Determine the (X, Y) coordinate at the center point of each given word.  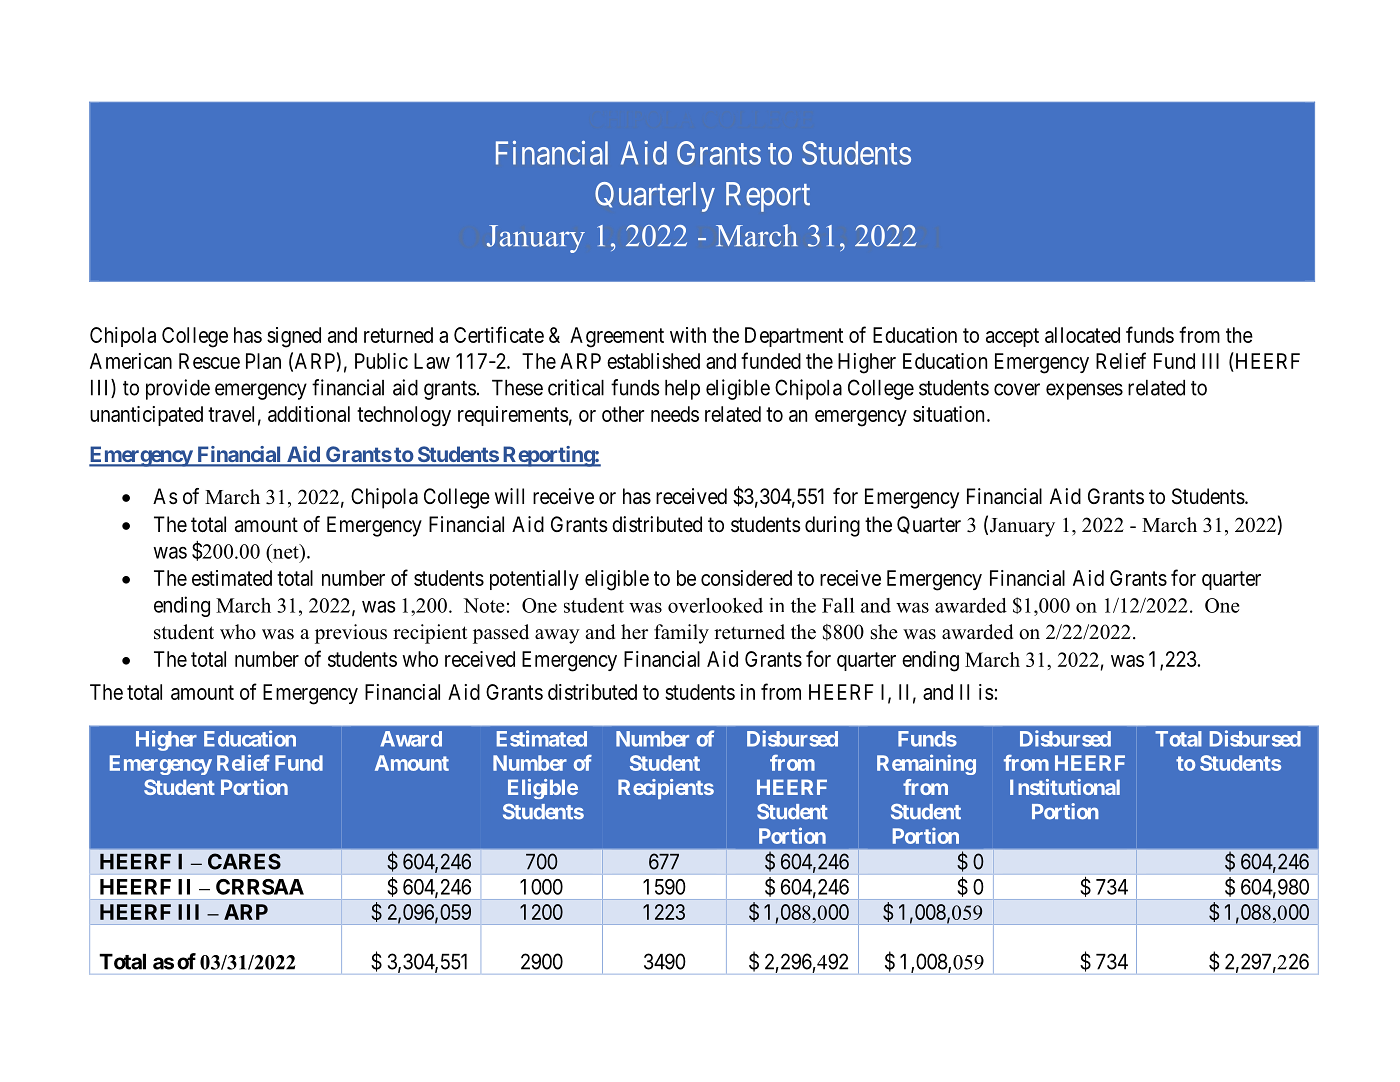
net (285, 552)
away (557, 636)
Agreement (617, 337)
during (832, 526)
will (509, 496)
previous (351, 634)
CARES (244, 861)
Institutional (1065, 787)
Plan (263, 361)
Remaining (926, 764)
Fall (838, 605)
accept (1012, 337)
